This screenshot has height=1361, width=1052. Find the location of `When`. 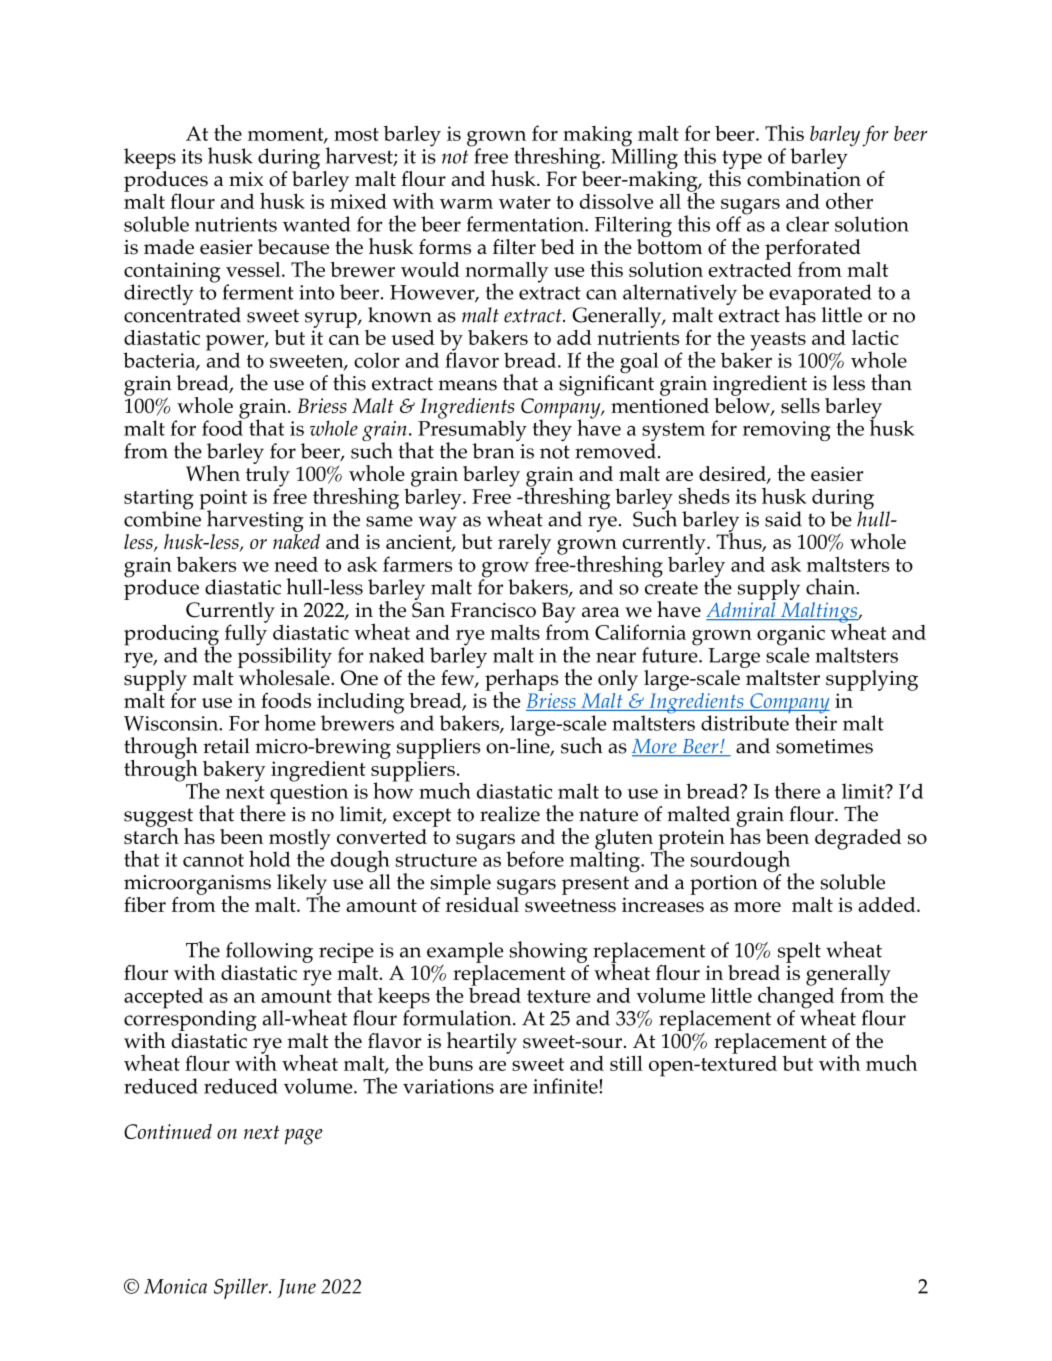

When is located at coordinates (213, 473).
